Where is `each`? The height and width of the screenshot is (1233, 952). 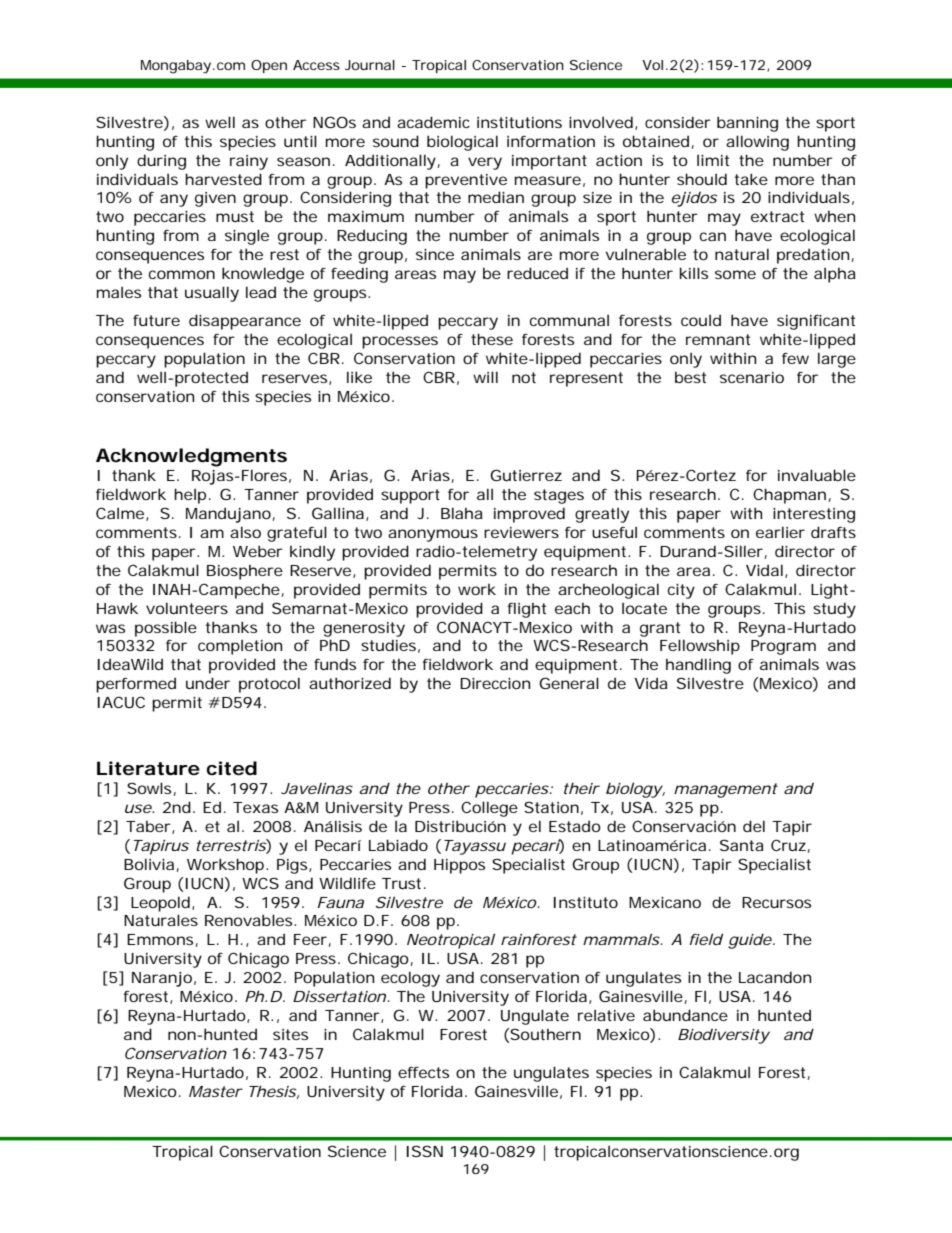
each is located at coordinates (572, 608).
